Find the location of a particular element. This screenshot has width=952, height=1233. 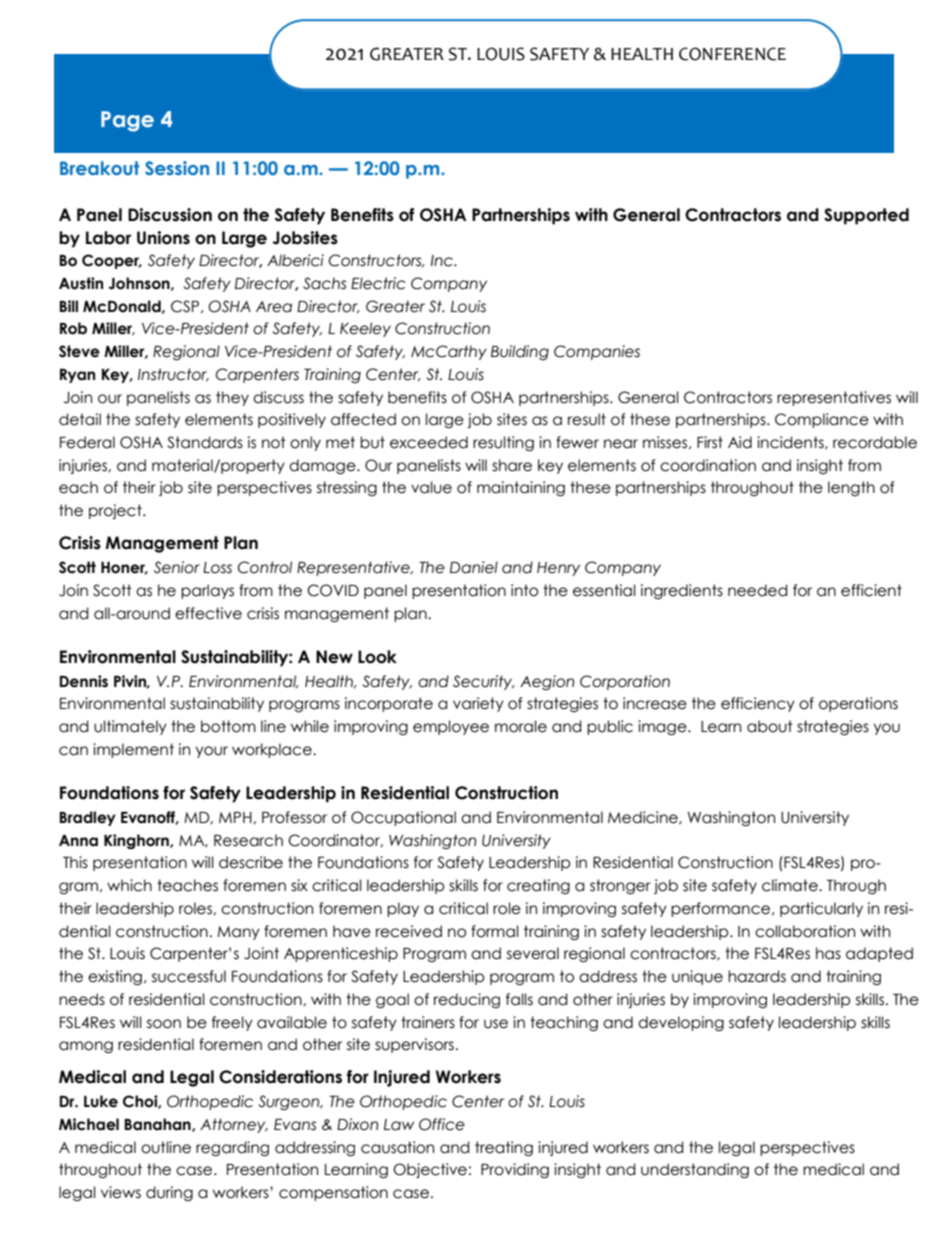

CONFERENCE is located at coordinates (732, 54).
